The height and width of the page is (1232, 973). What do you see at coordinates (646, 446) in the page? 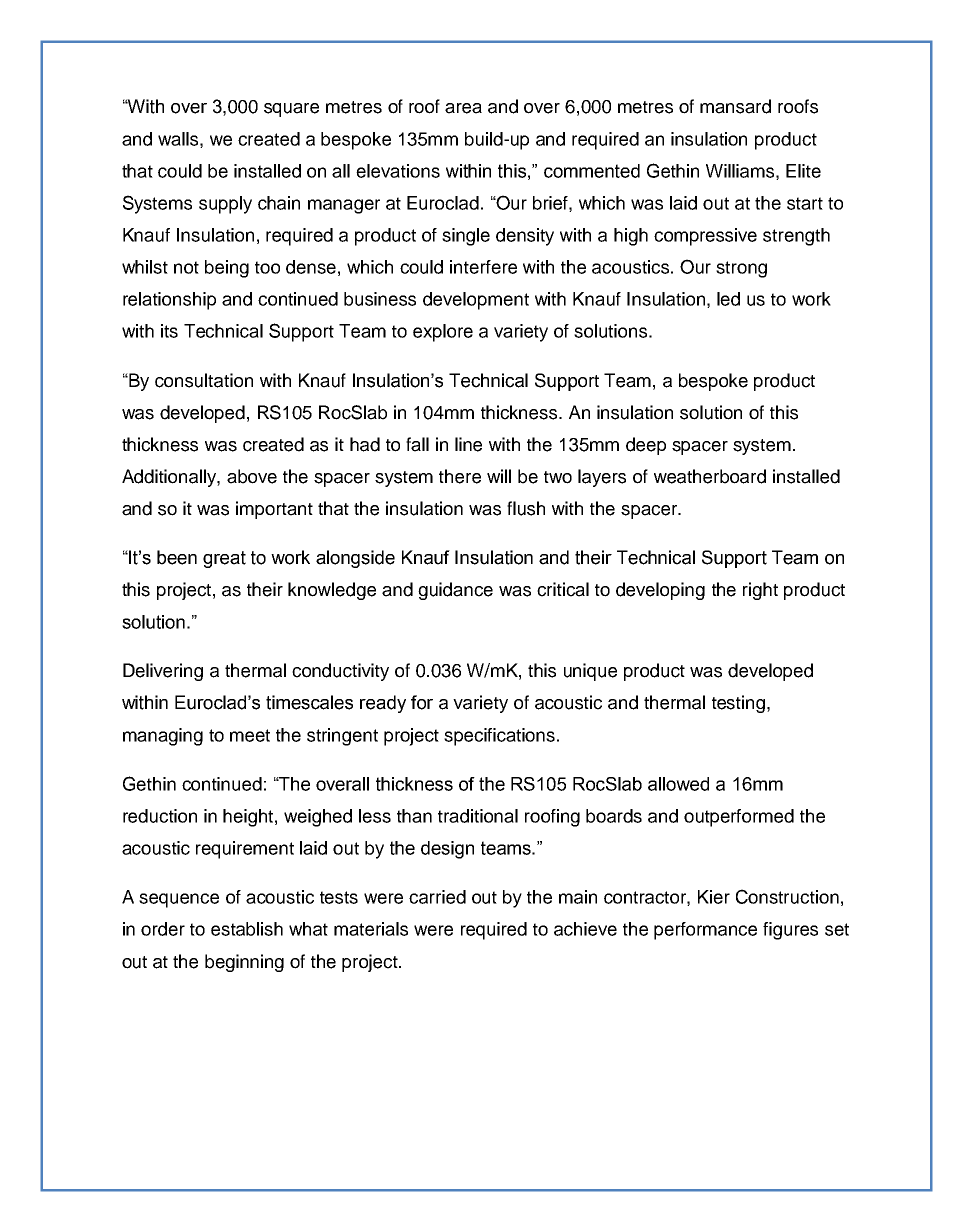
I see `deep` at bounding box center [646, 446].
